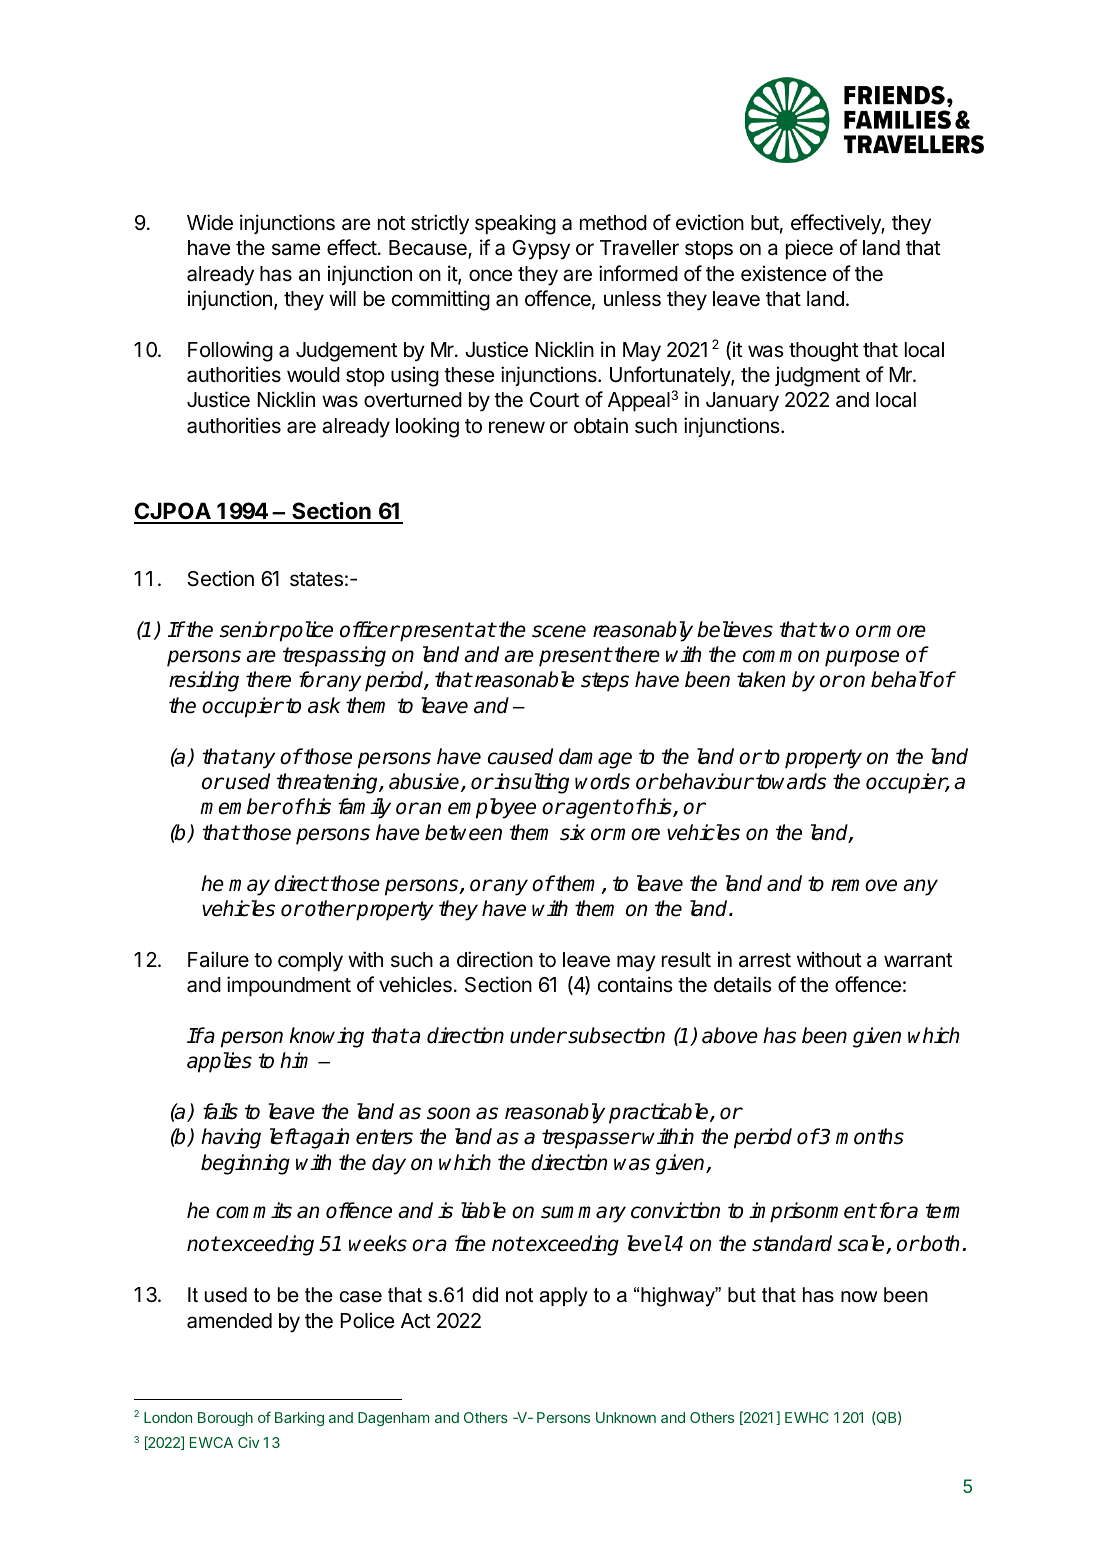  Describe the element at coordinates (219, 1062) in the screenshot. I see `applies` at that location.
